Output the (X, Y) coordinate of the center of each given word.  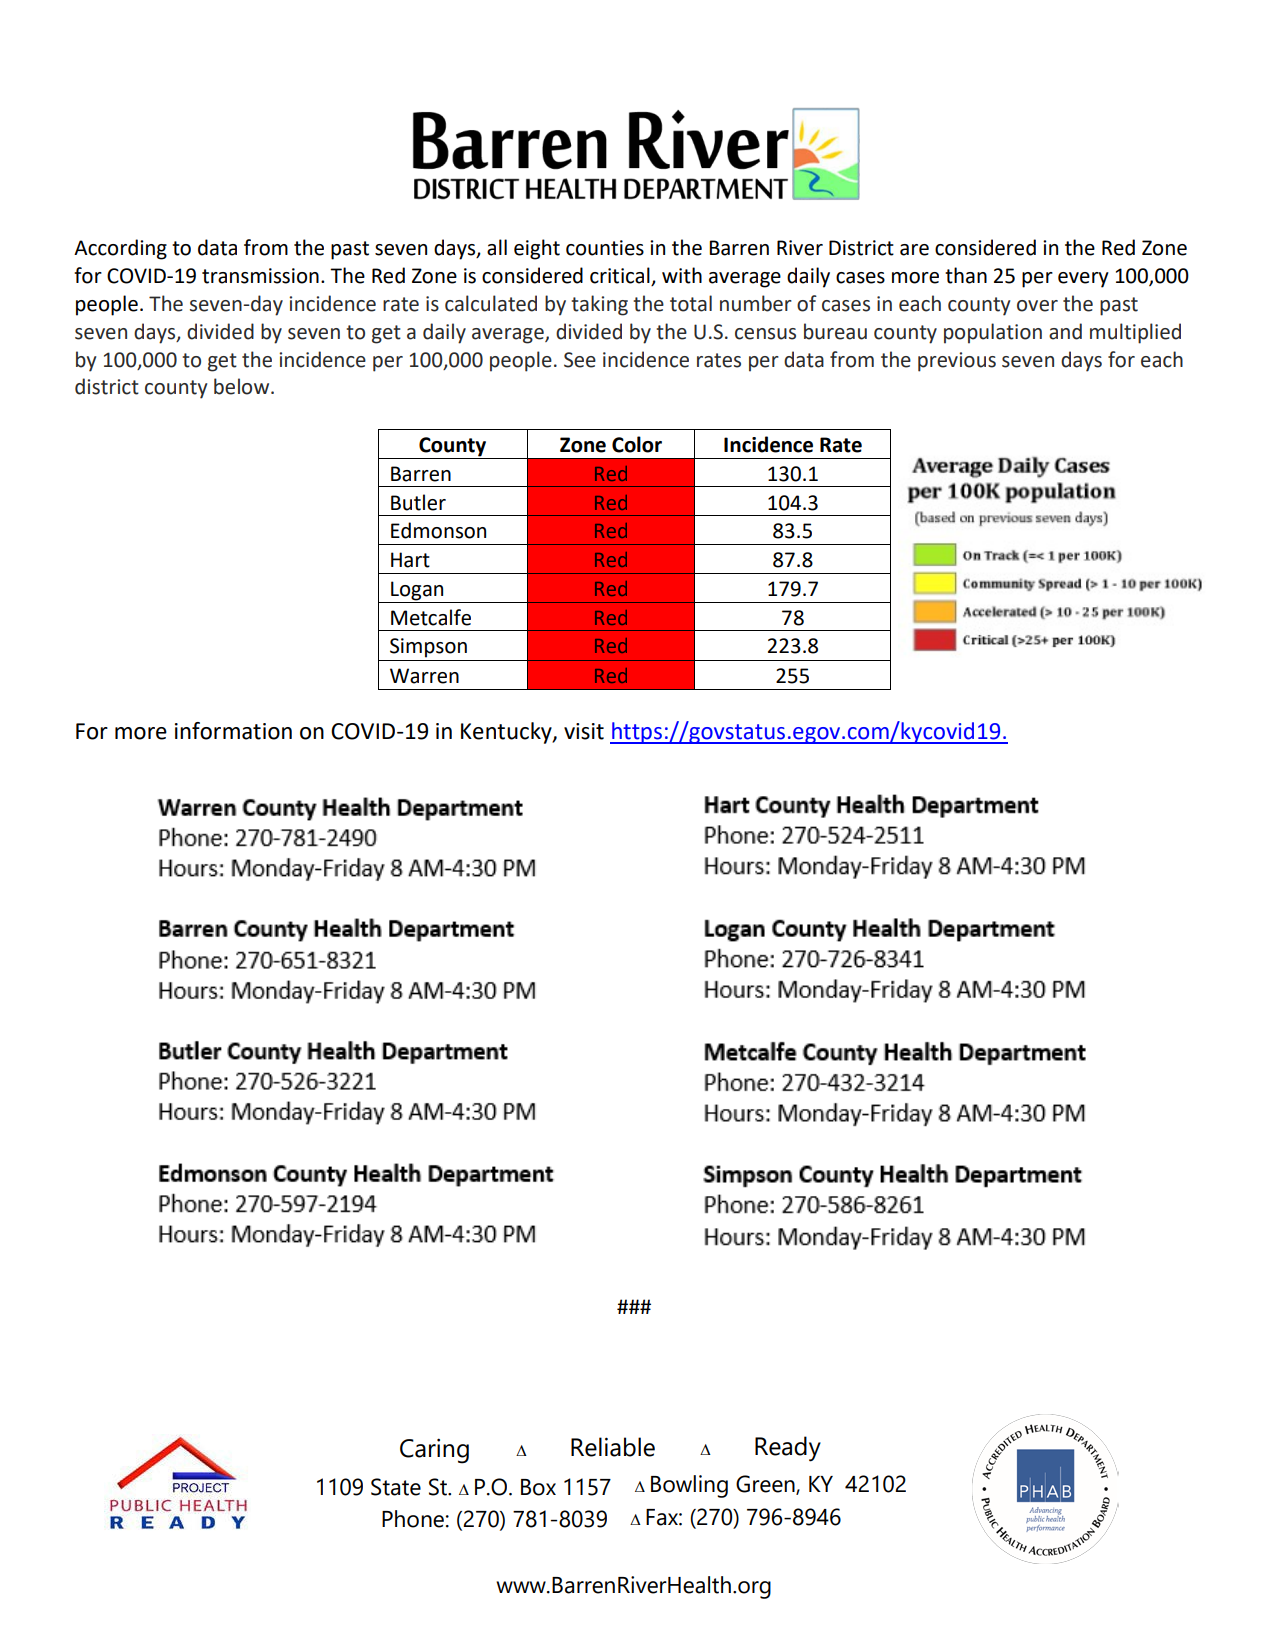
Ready (788, 1449)
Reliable (613, 1447)
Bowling (689, 1486)
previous (957, 362)
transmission (260, 276)
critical (621, 276)
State (396, 1487)
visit (584, 731)
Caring (434, 1451)
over (1037, 306)
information (233, 731)
